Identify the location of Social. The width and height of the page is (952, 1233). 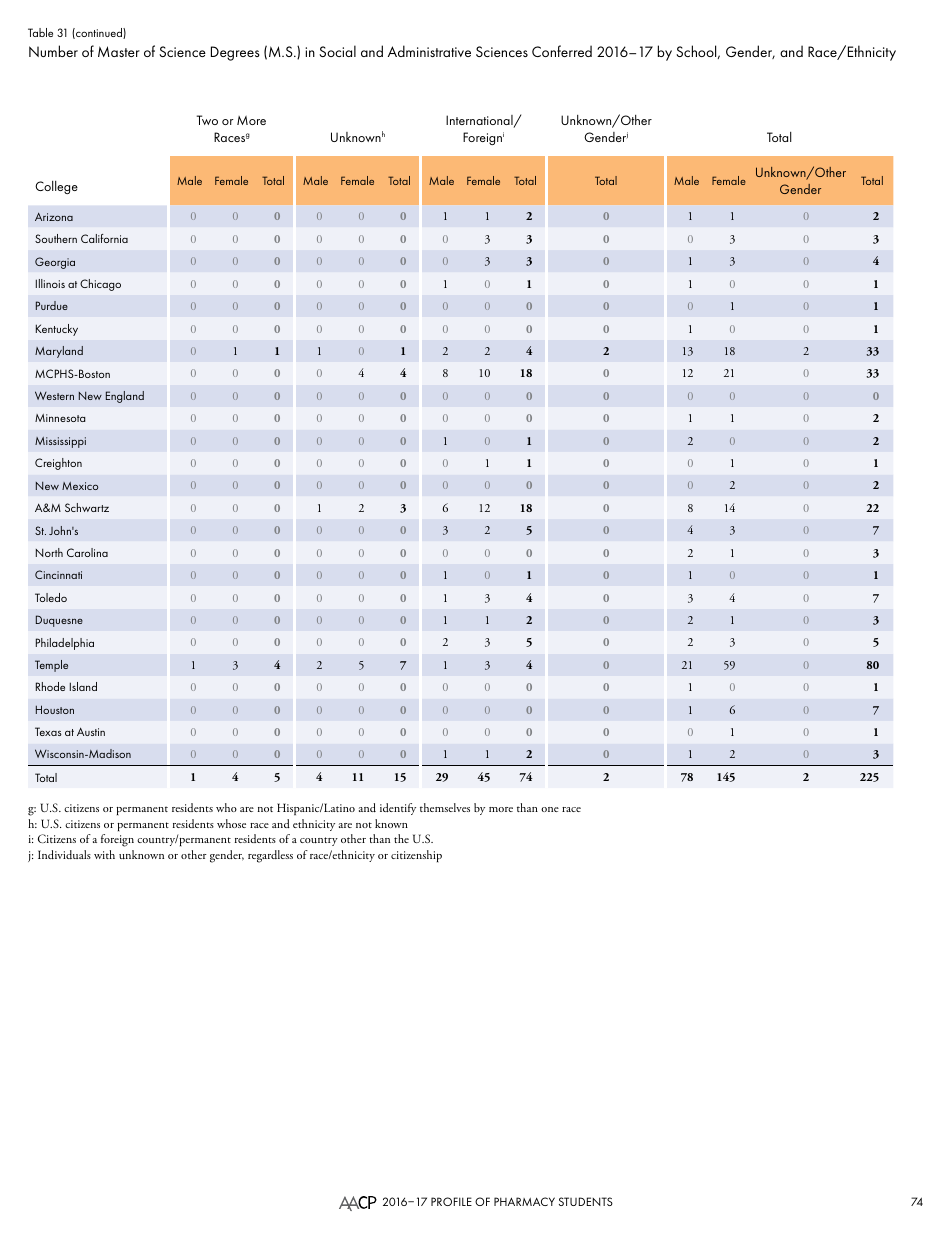
(337, 51).
